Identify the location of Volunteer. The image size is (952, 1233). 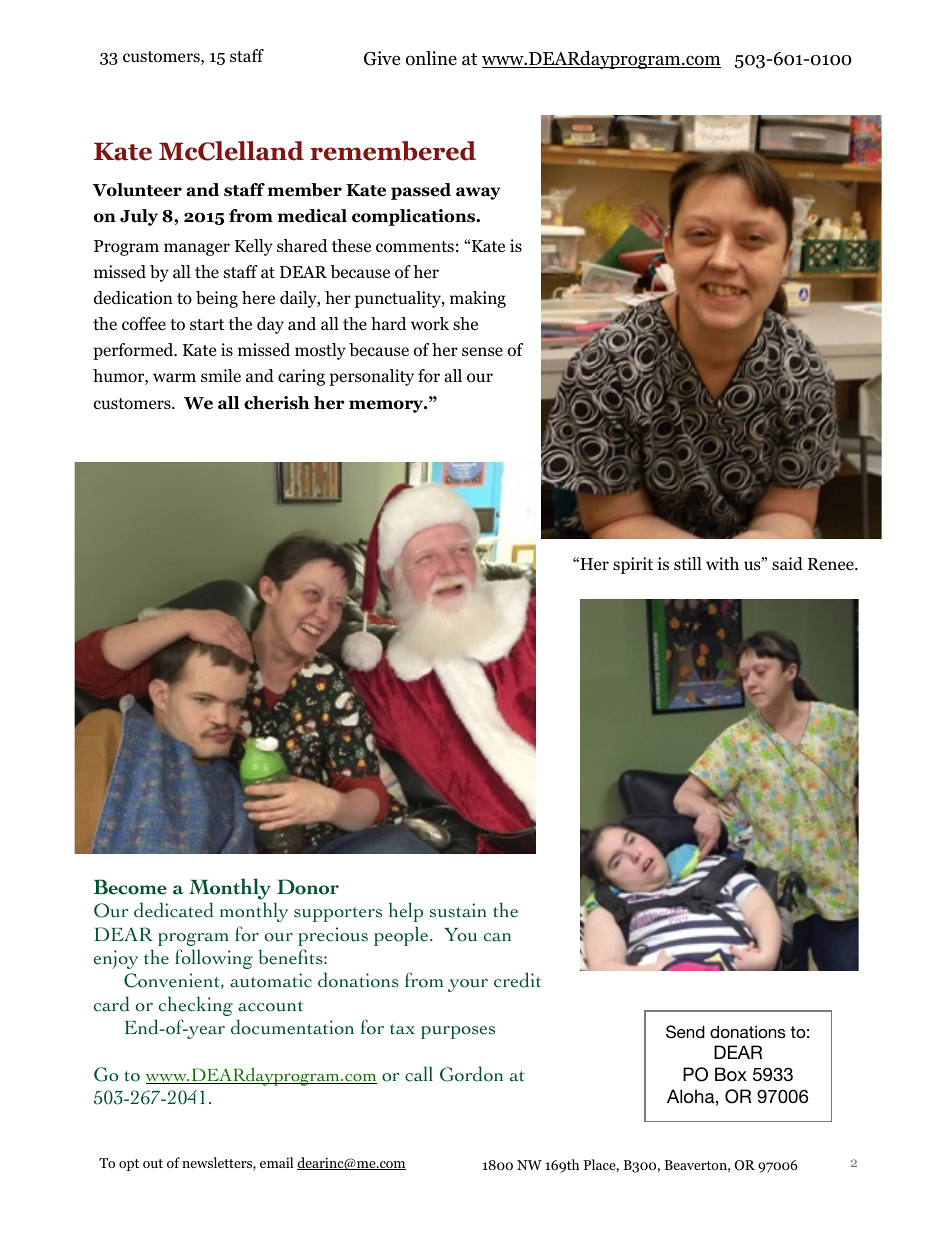
(137, 190).
